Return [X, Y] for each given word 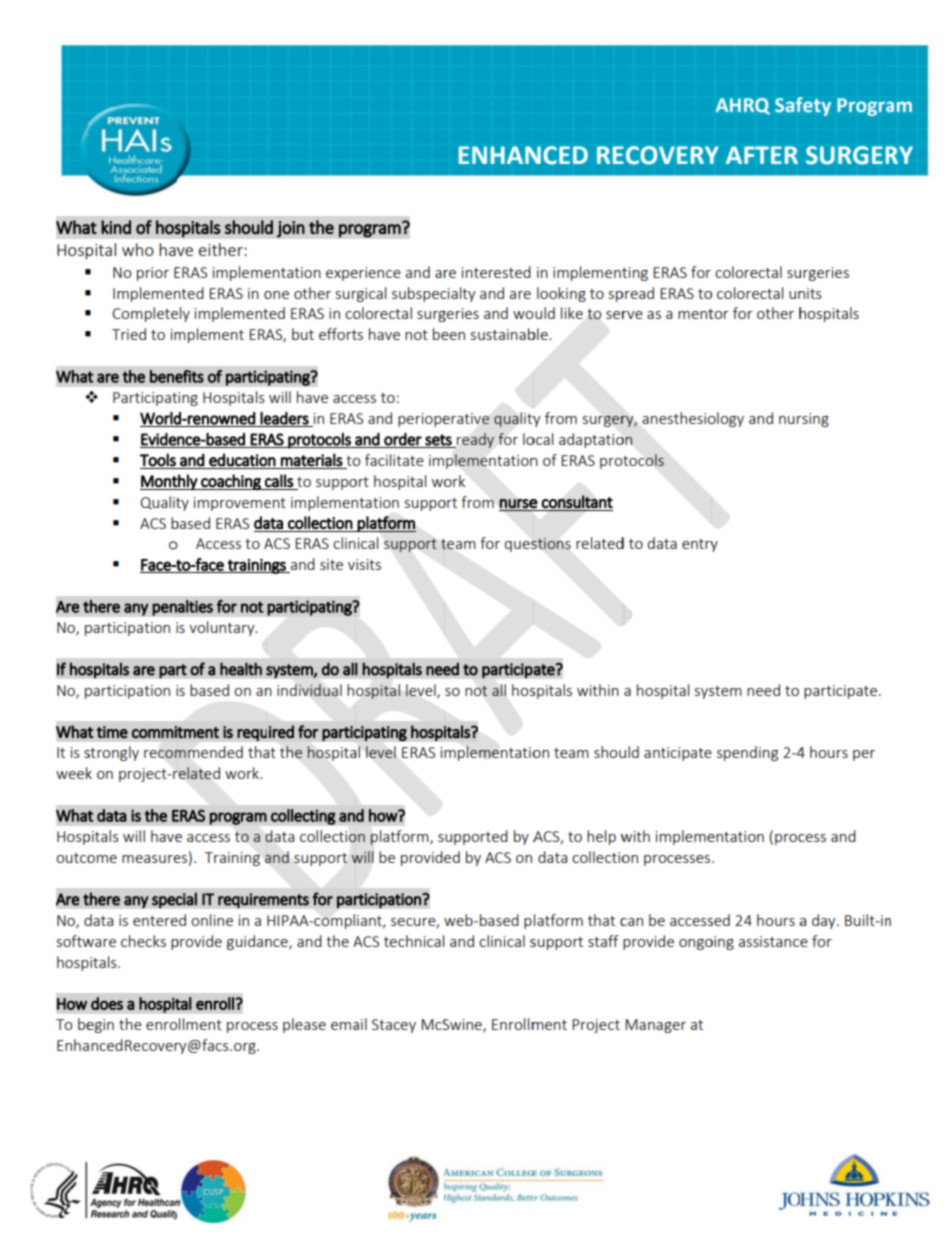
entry [700, 545]
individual [309, 690]
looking [561, 294]
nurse [519, 504]
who [138, 249]
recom [165, 754]
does [107, 1003]
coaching [231, 482]
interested [496, 272]
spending [747, 753]
